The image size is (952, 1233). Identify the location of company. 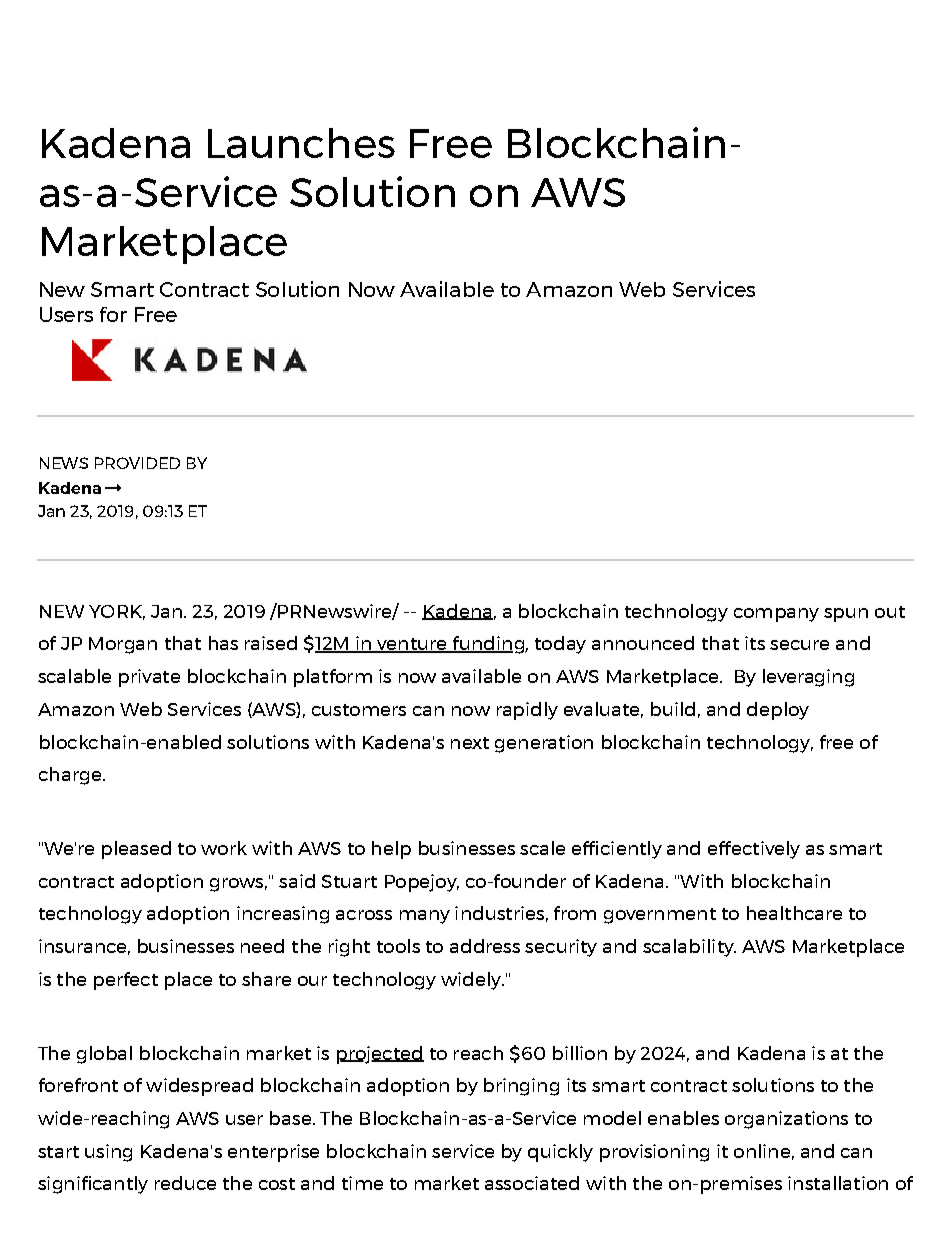
(776, 615).
